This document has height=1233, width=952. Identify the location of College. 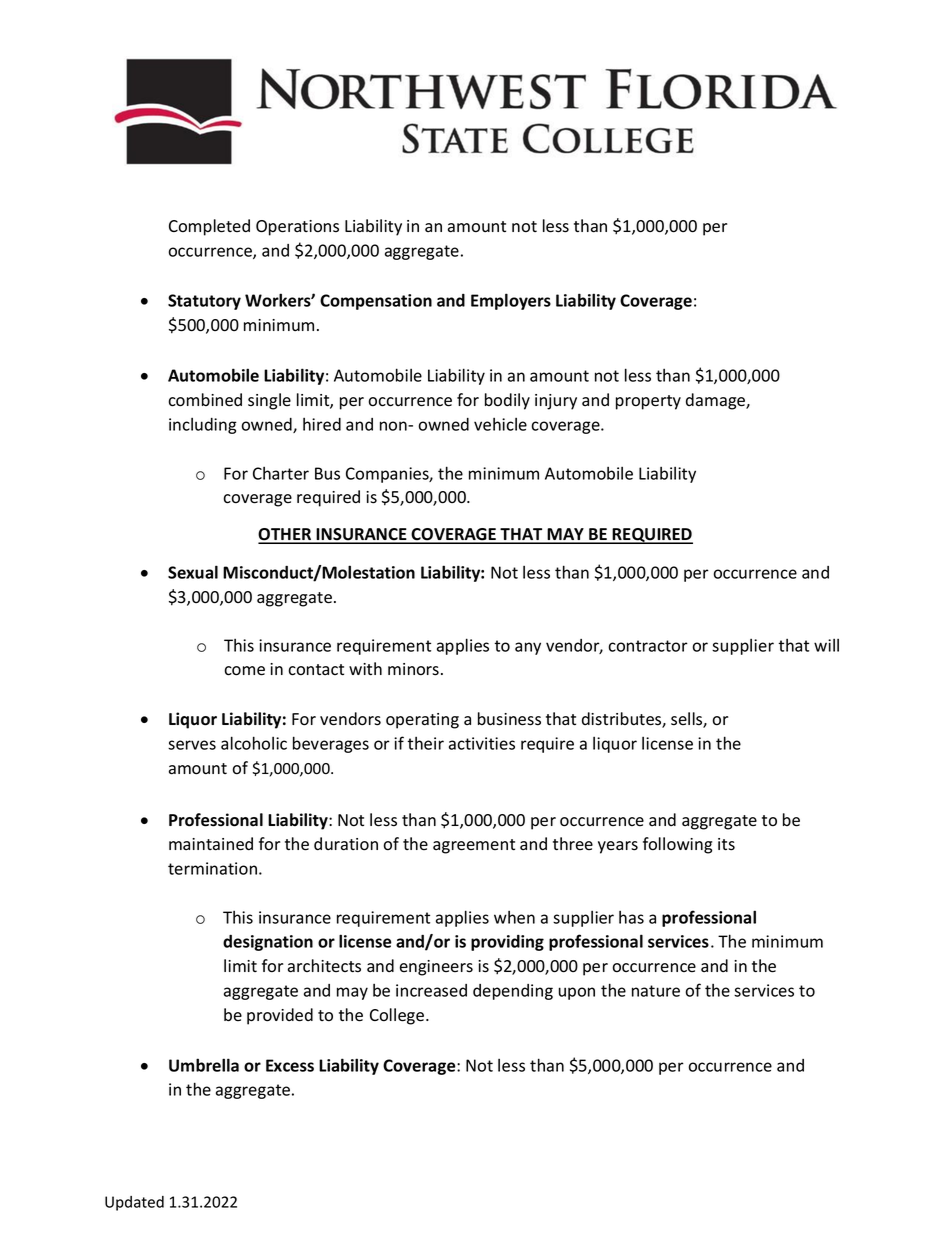
(398, 1016).
